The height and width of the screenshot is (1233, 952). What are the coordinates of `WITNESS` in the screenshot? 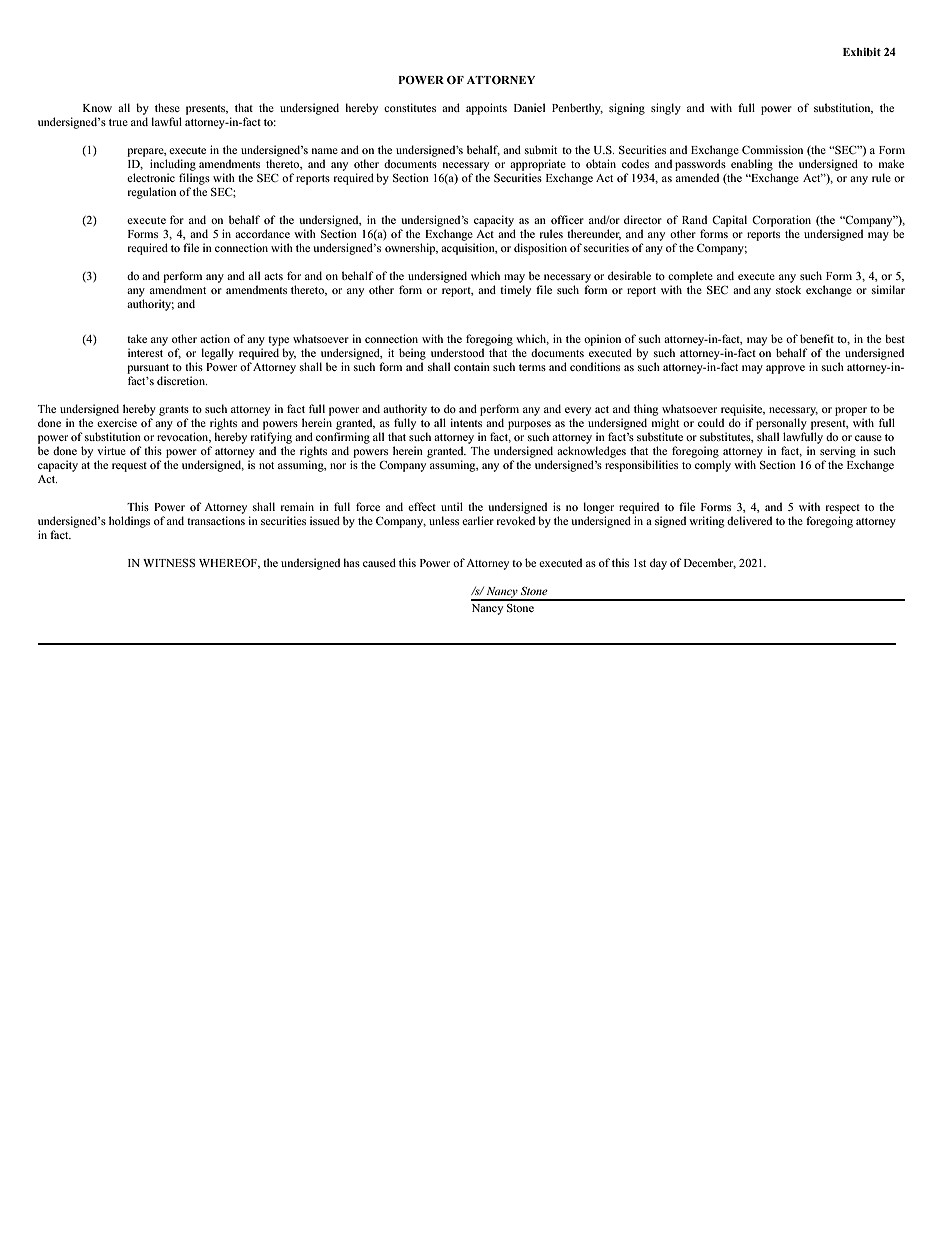 It's located at (169, 563).
